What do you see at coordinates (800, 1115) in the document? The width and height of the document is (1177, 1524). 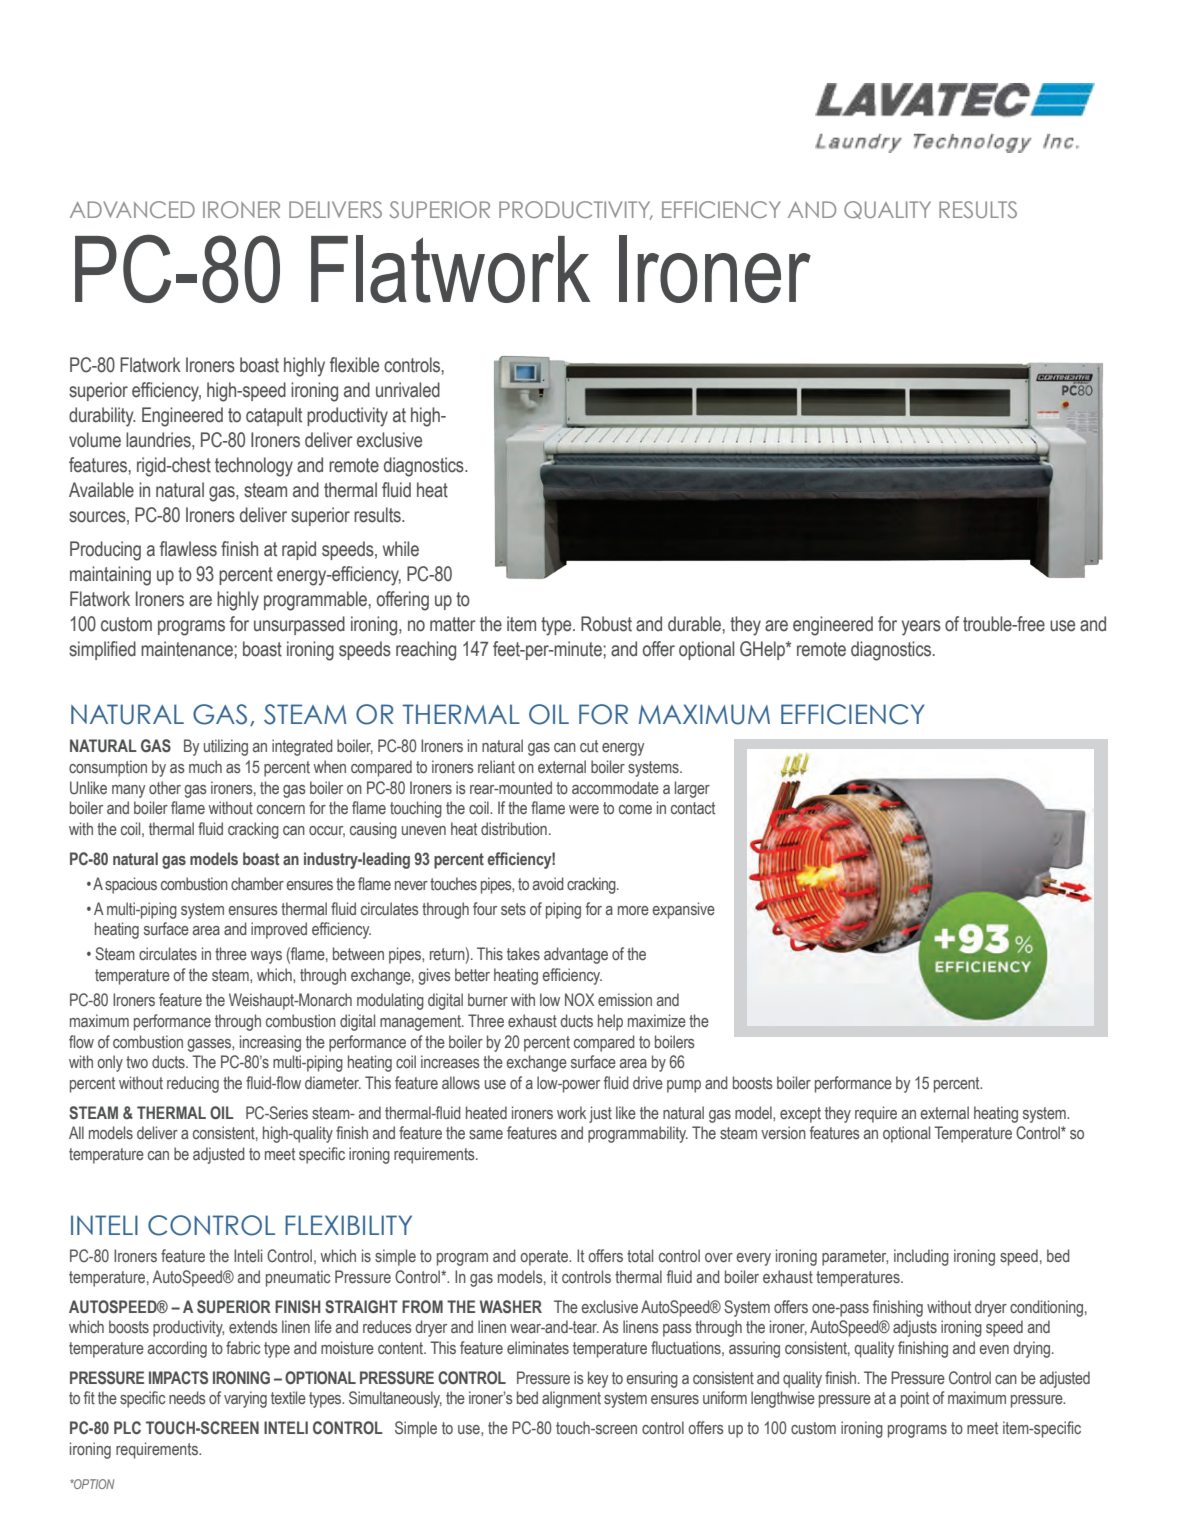 I see `except` at bounding box center [800, 1115].
